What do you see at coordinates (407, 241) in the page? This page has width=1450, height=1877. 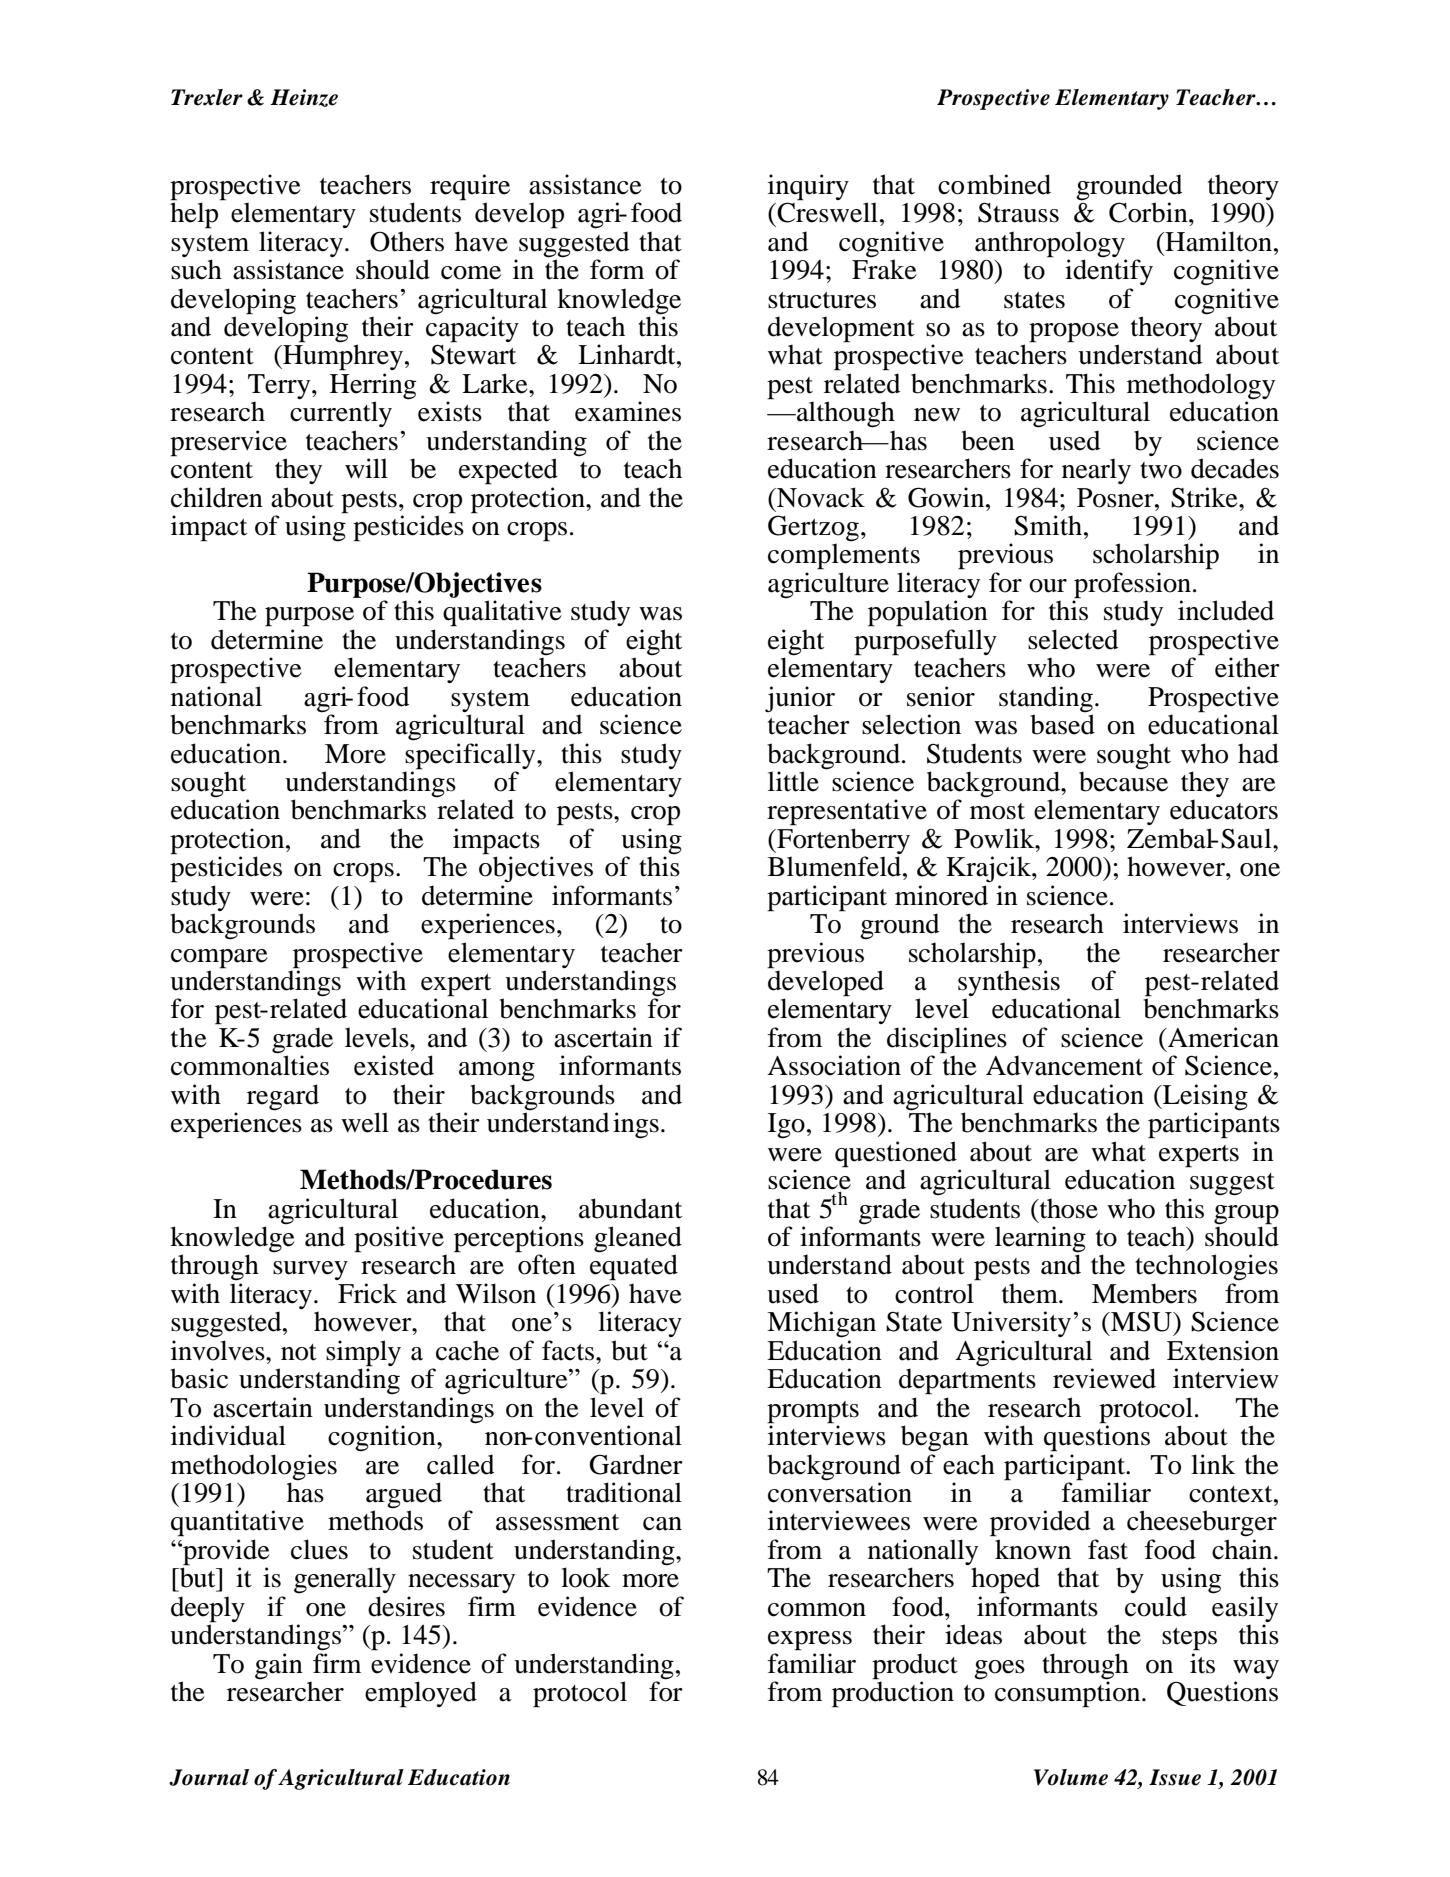 I see `Others` at bounding box center [407, 241].
